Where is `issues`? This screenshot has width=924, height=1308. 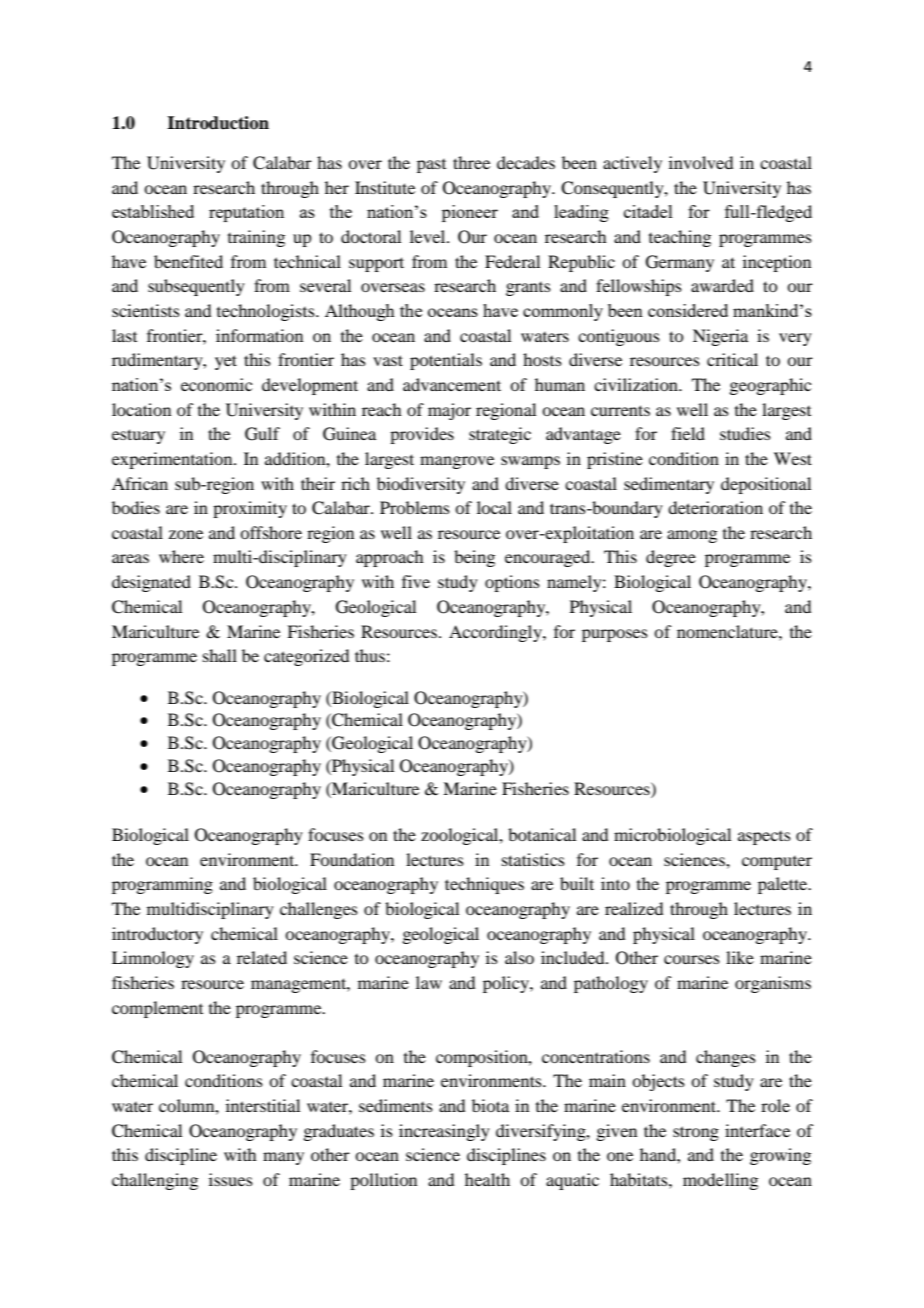
issues is located at coordinates (231, 1179).
